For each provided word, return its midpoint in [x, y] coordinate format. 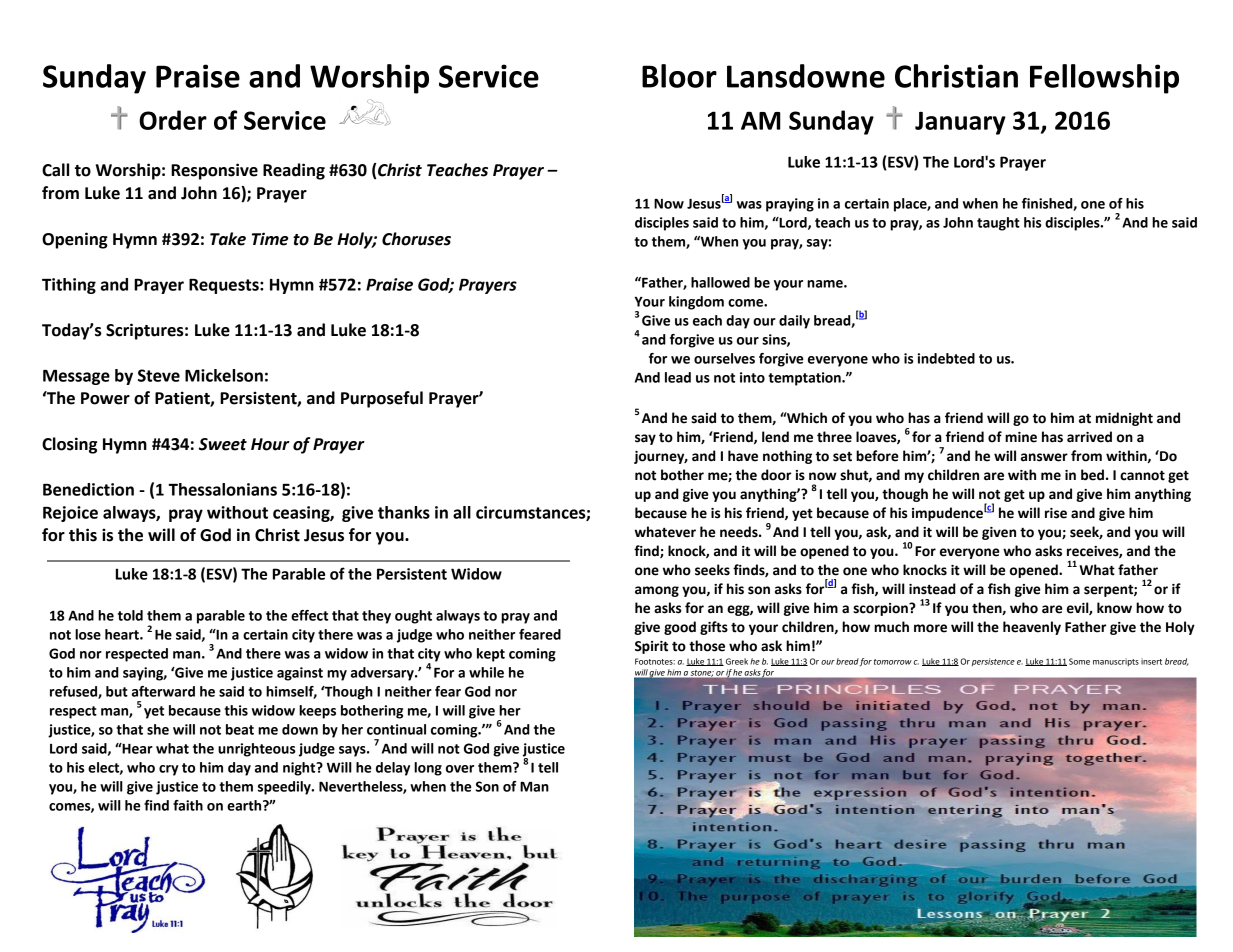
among [657, 591]
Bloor [679, 76]
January [960, 123]
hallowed [720, 282]
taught [998, 224]
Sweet [223, 444]
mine [1021, 437]
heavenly [1032, 628]
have [743, 456]
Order [173, 120]
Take [228, 239]
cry [169, 770]
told [130, 615]
